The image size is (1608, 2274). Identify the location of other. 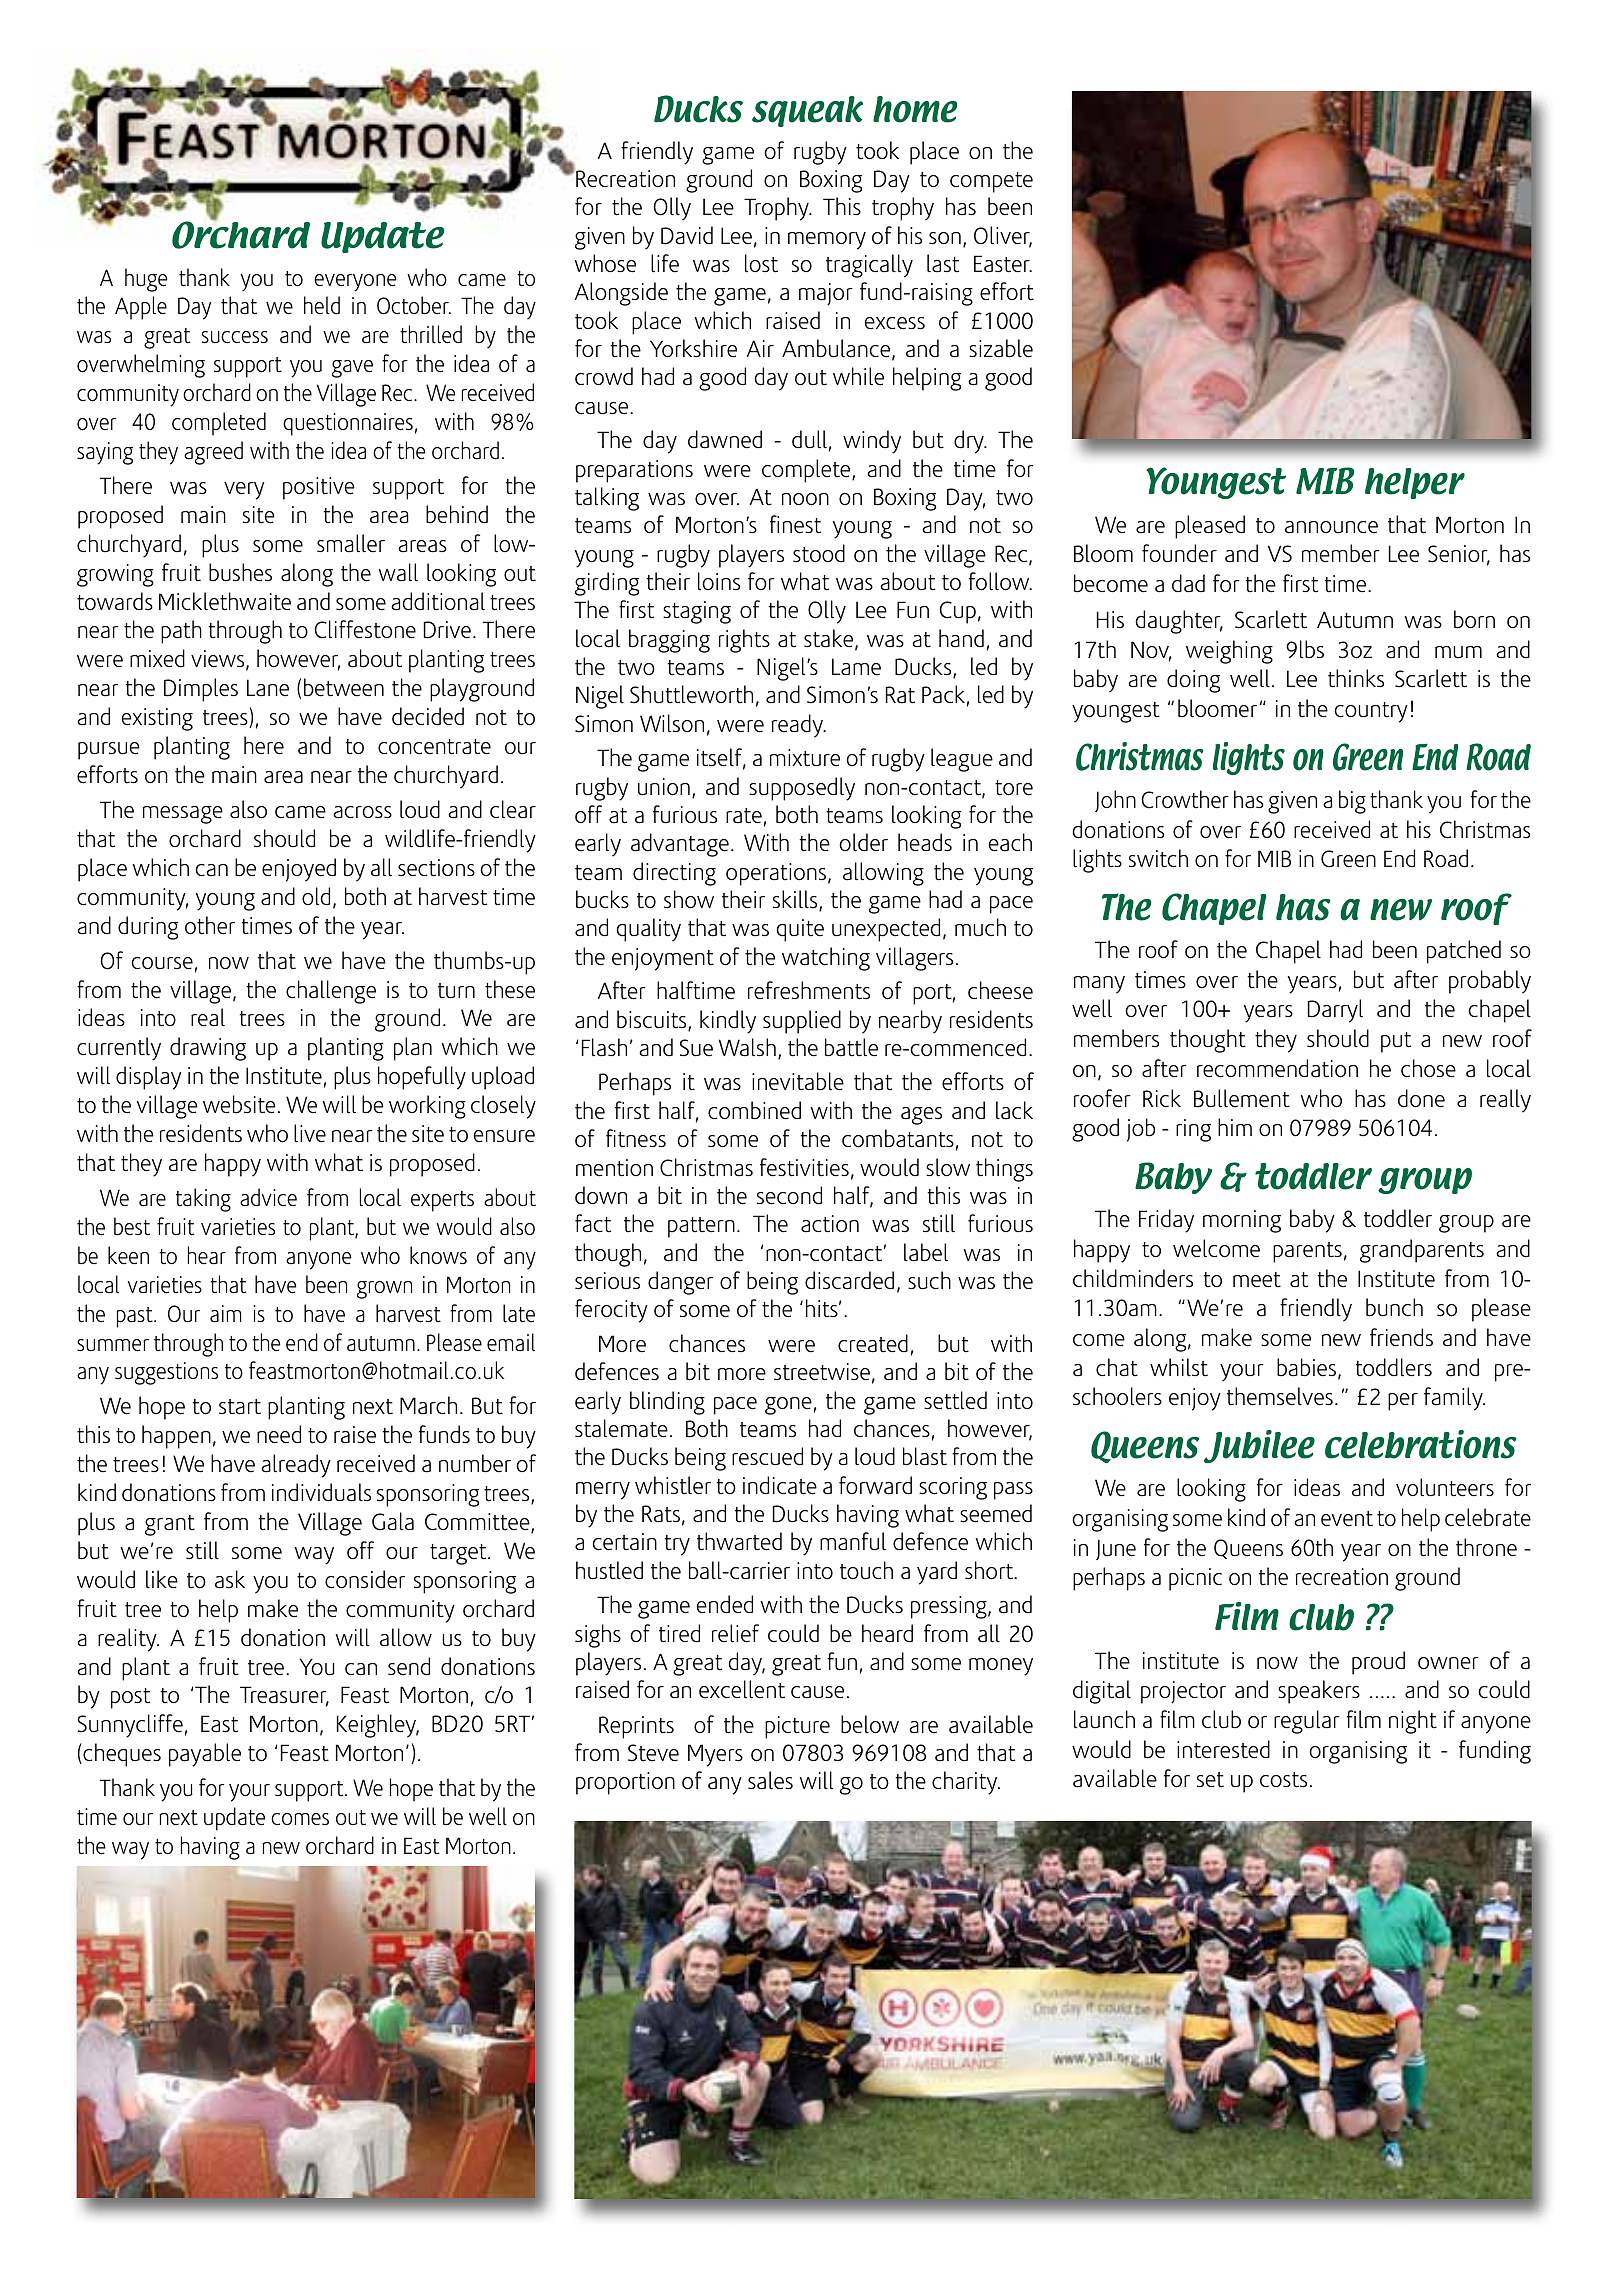
(210, 925).
